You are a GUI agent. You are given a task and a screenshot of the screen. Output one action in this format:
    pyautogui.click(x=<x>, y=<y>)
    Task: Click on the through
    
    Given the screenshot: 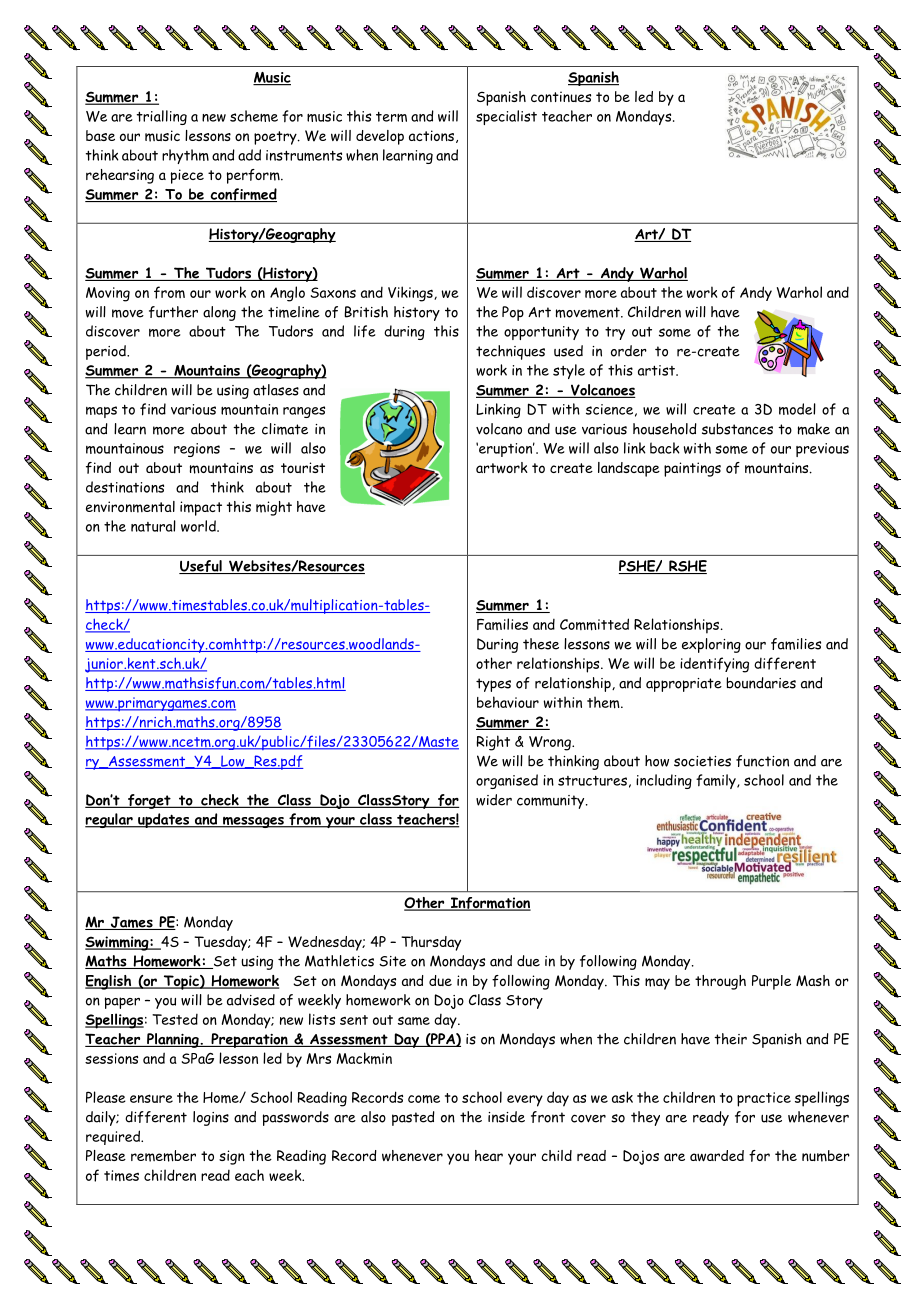 What is the action you would take?
    pyautogui.click(x=720, y=982)
